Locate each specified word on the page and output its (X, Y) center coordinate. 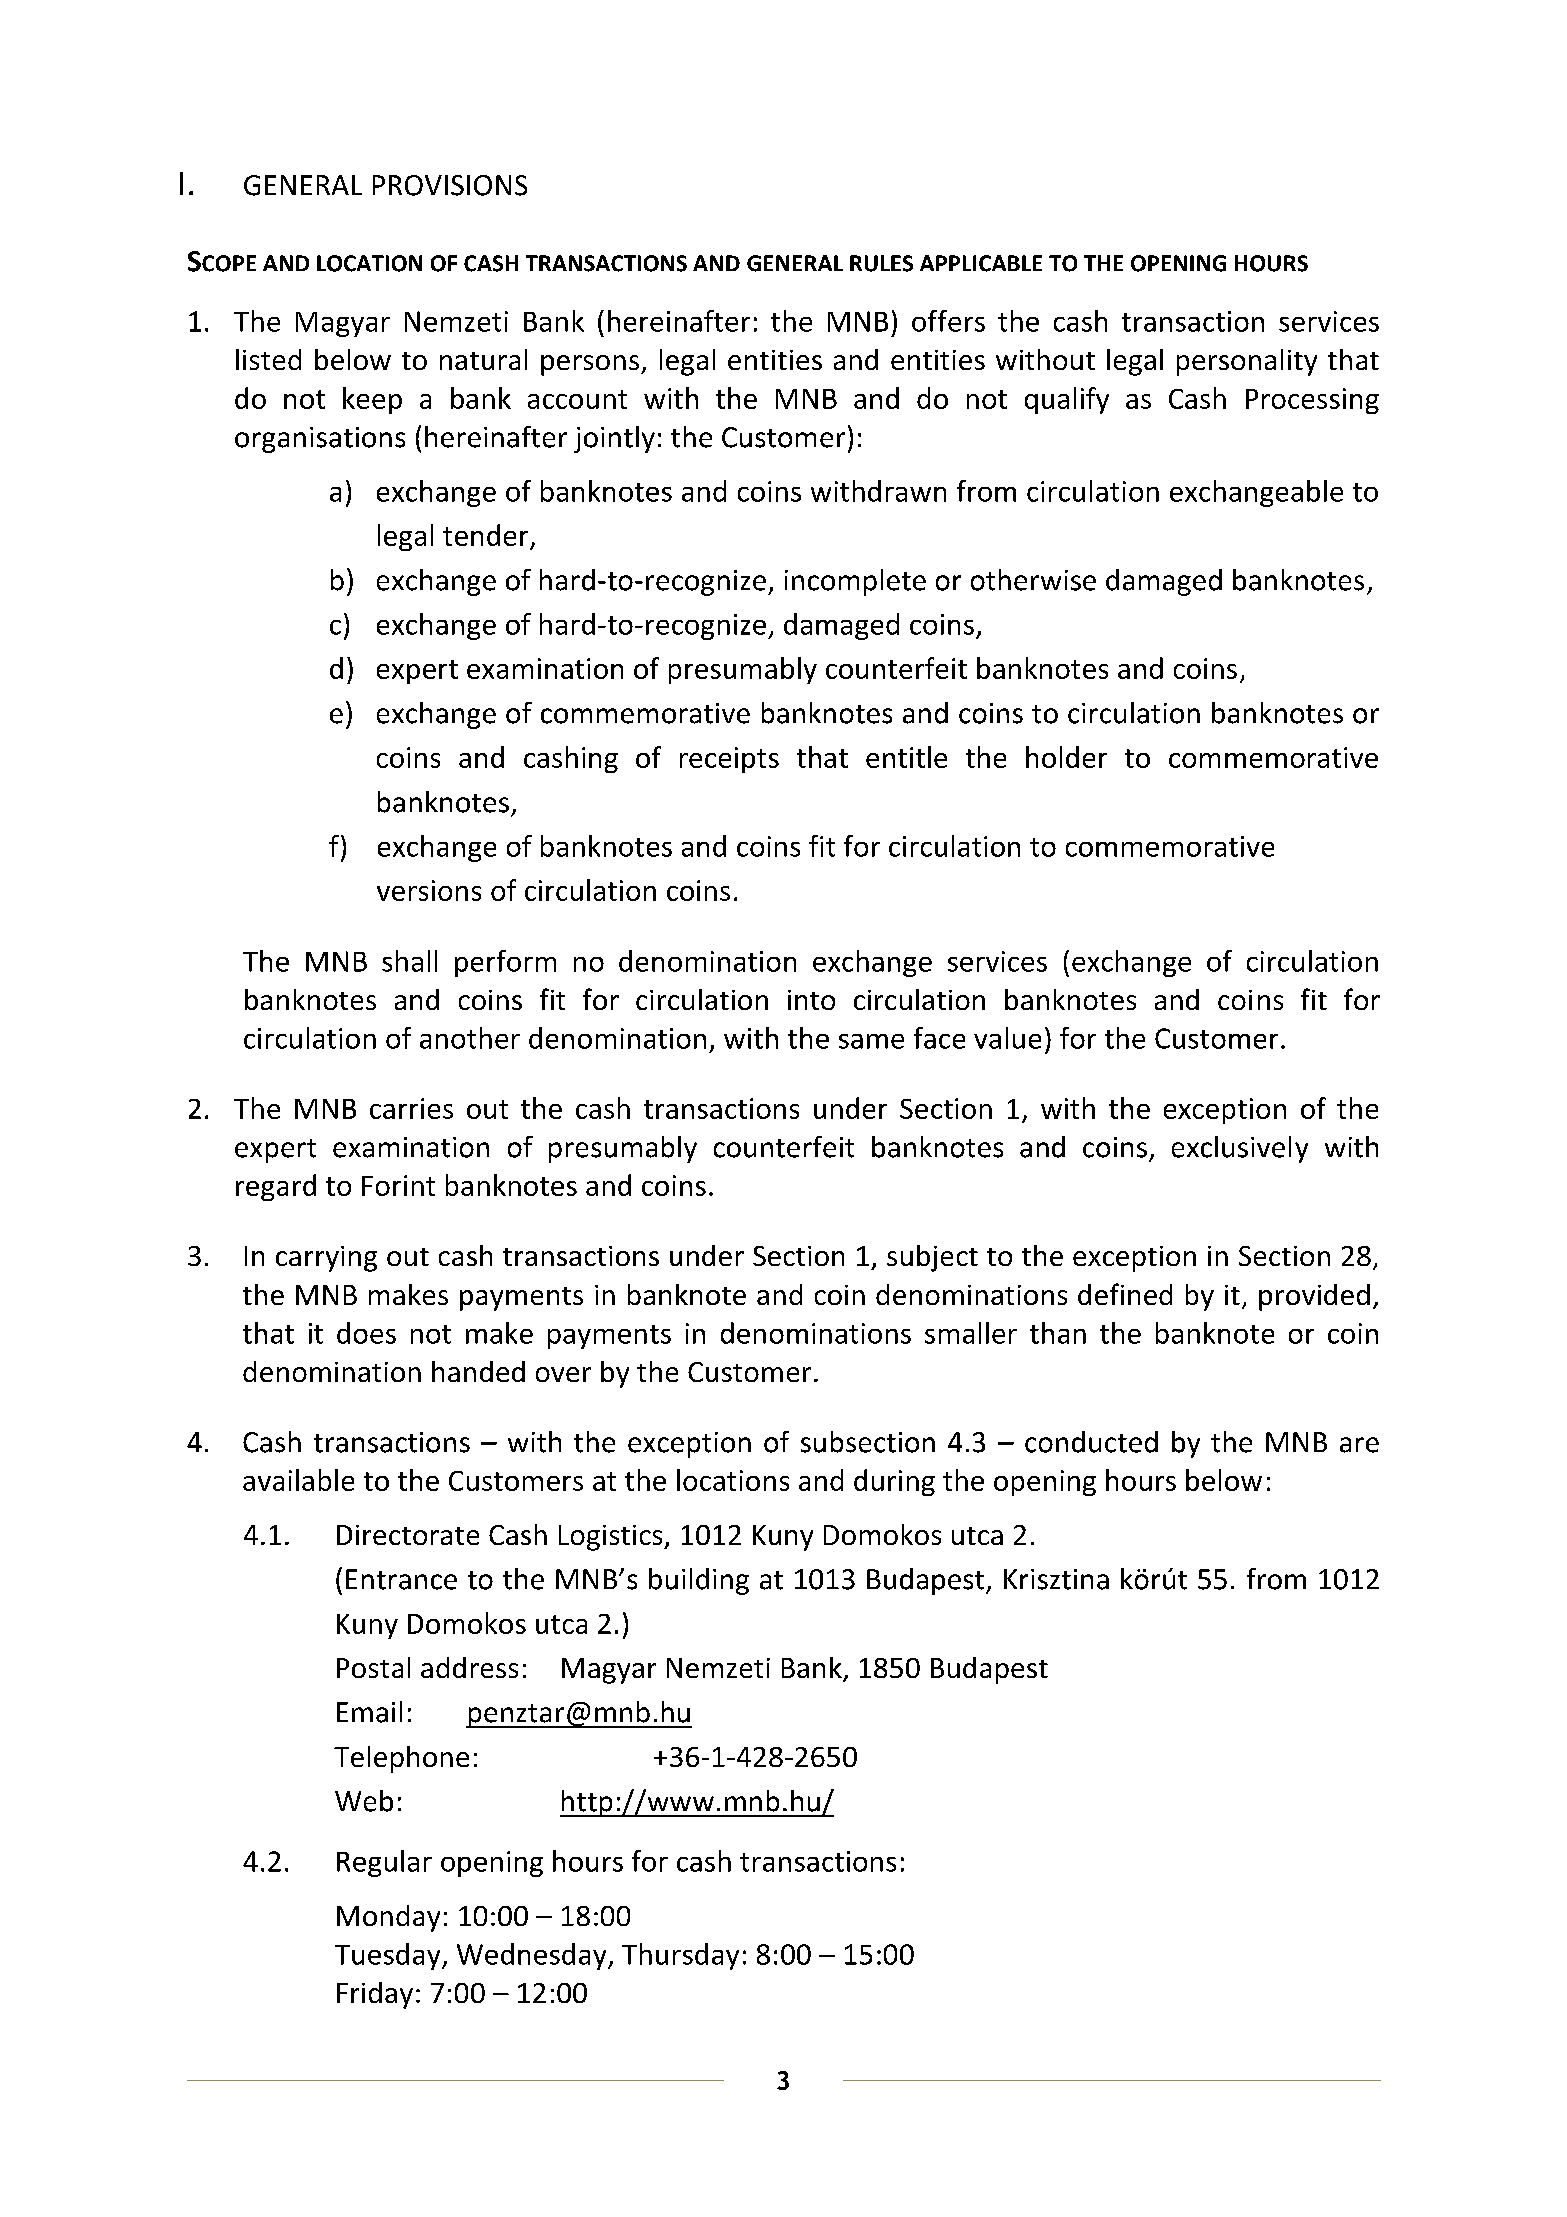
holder (1066, 757)
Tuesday (389, 1956)
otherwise (1033, 580)
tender (485, 535)
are (1359, 1445)
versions (429, 890)
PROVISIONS (450, 185)
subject (932, 1258)
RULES (881, 263)
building (699, 1581)
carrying (326, 1259)
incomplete (855, 582)
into (811, 1000)
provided (1314, 1297)
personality (1247, 362)
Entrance (401, 1579)
